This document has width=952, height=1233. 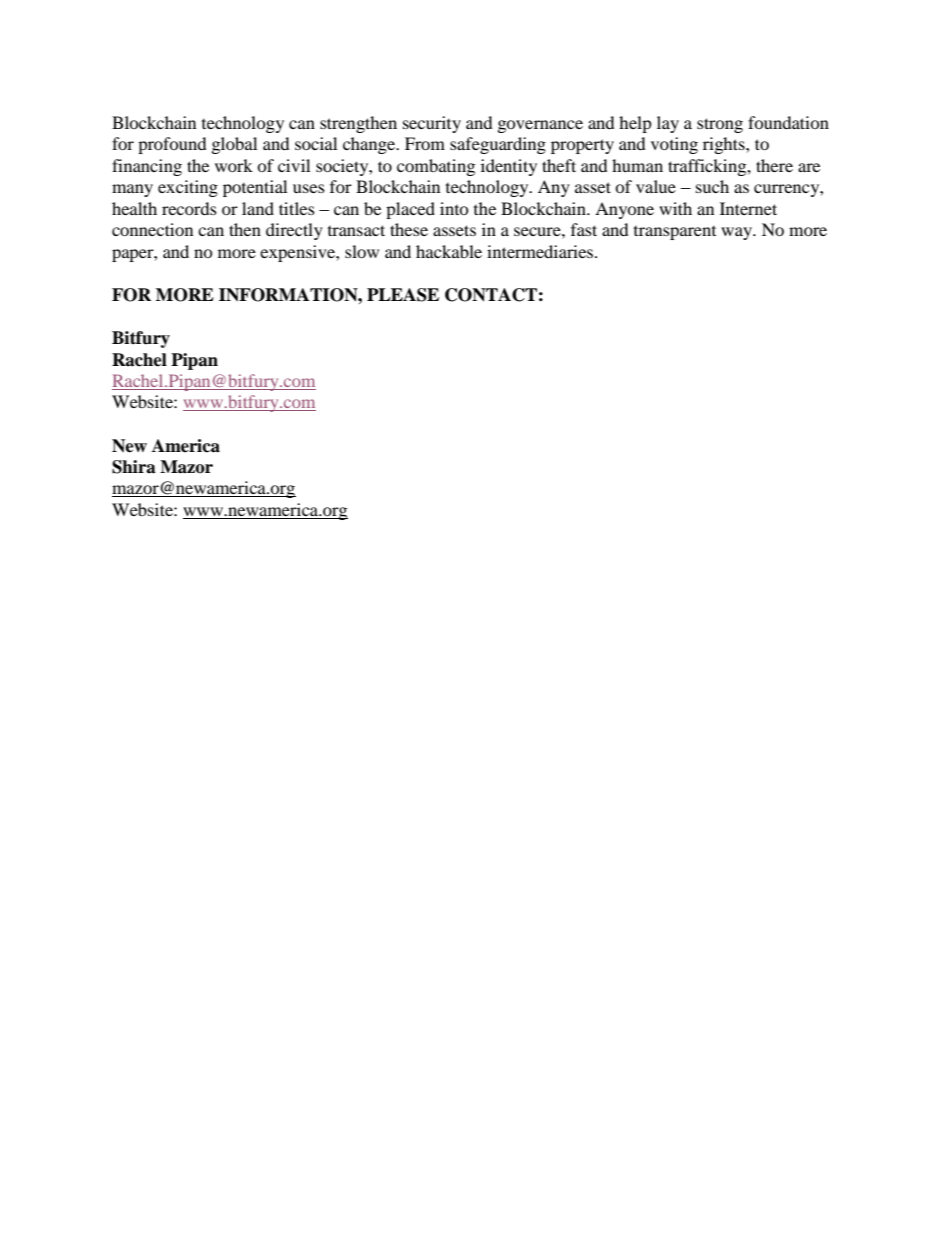 What do you see at coordinates (403, 295) in the document?
I see `PLEASE` at bounding box center [403, 295].
